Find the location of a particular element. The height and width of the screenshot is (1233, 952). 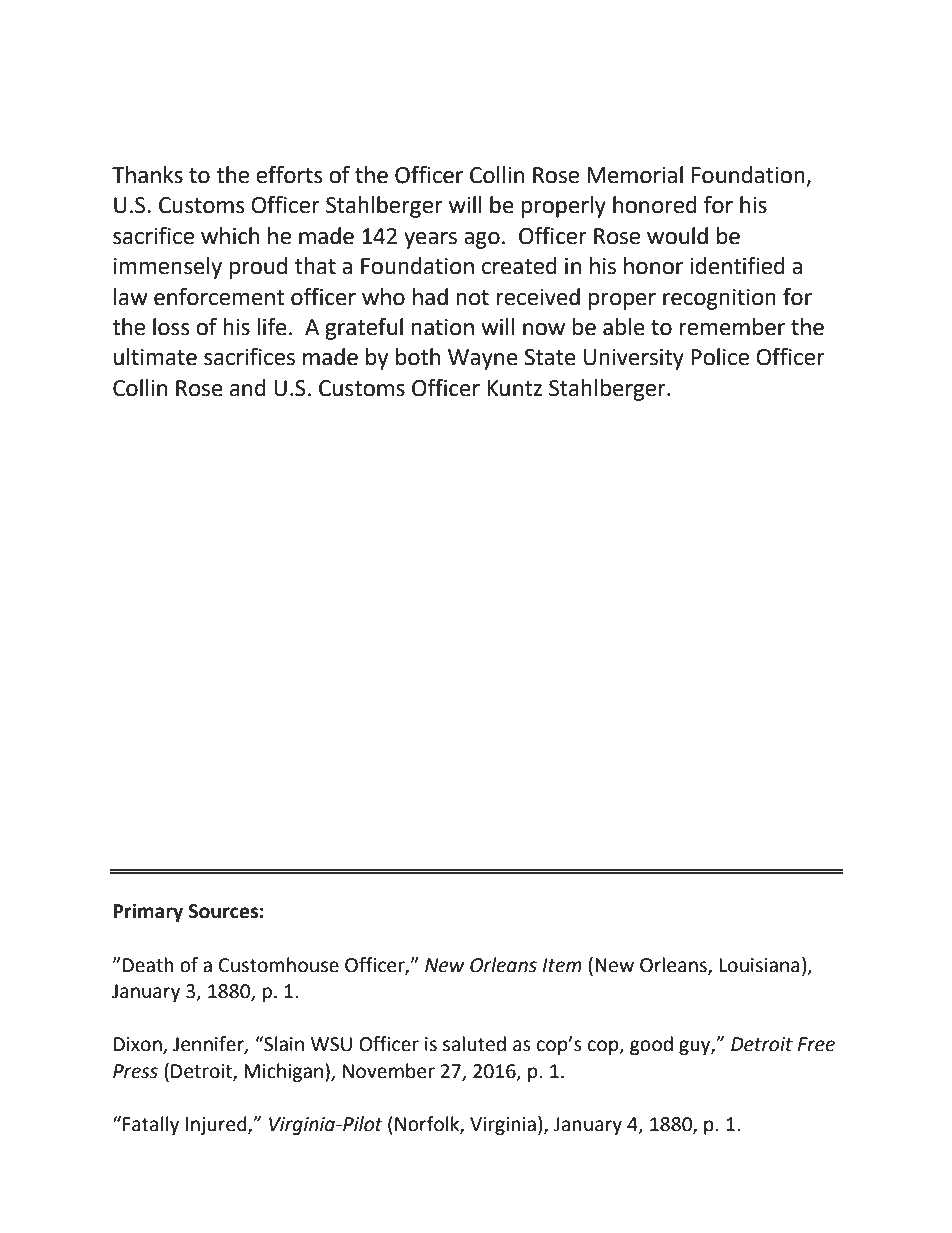

saluted is located at coordinates (474, 1044).
